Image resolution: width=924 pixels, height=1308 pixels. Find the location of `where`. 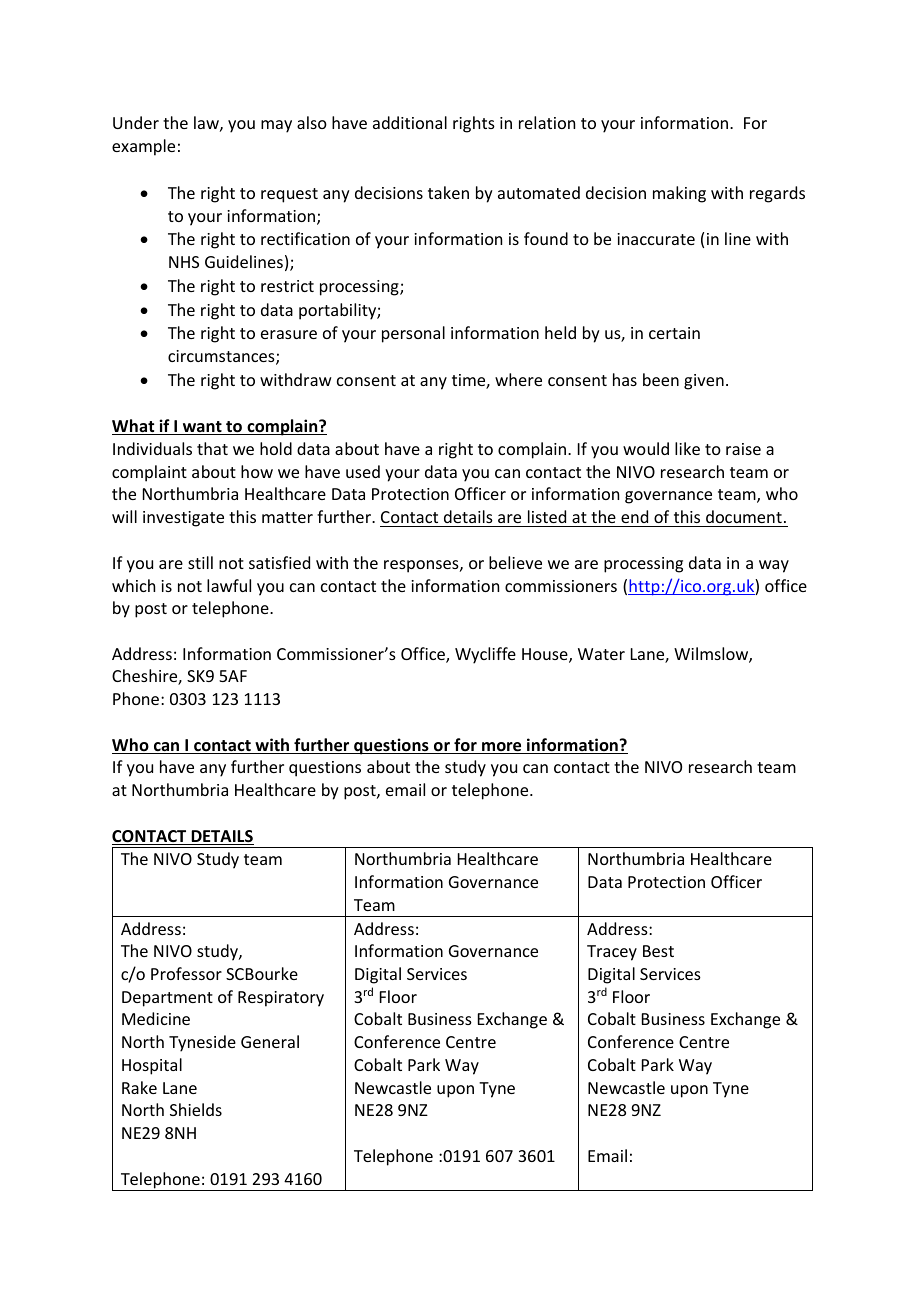

where is located at coordinates (518, 379).
